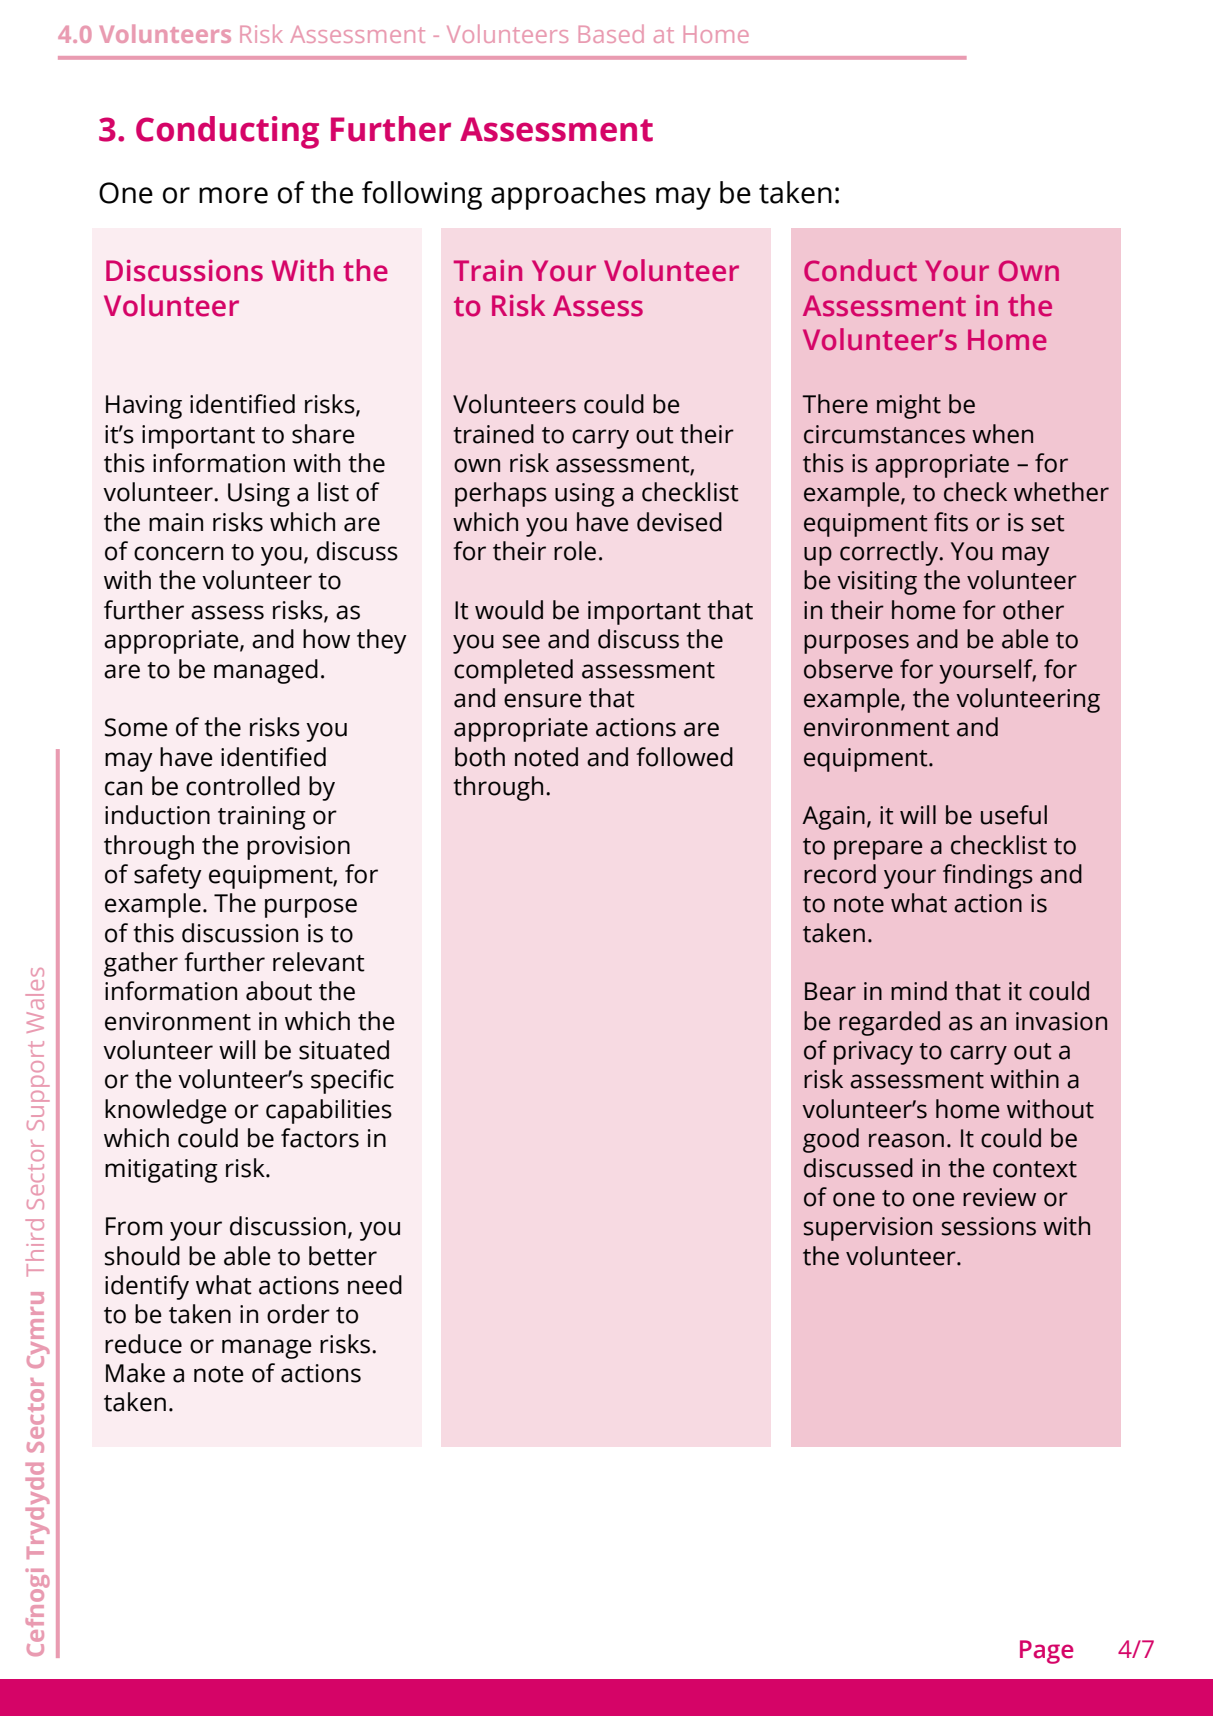 The image size is (1213, 1716). What do you see at coordinates (611, 34) in the screenshot?
I see `Based` at bounding box center [611, 34].
